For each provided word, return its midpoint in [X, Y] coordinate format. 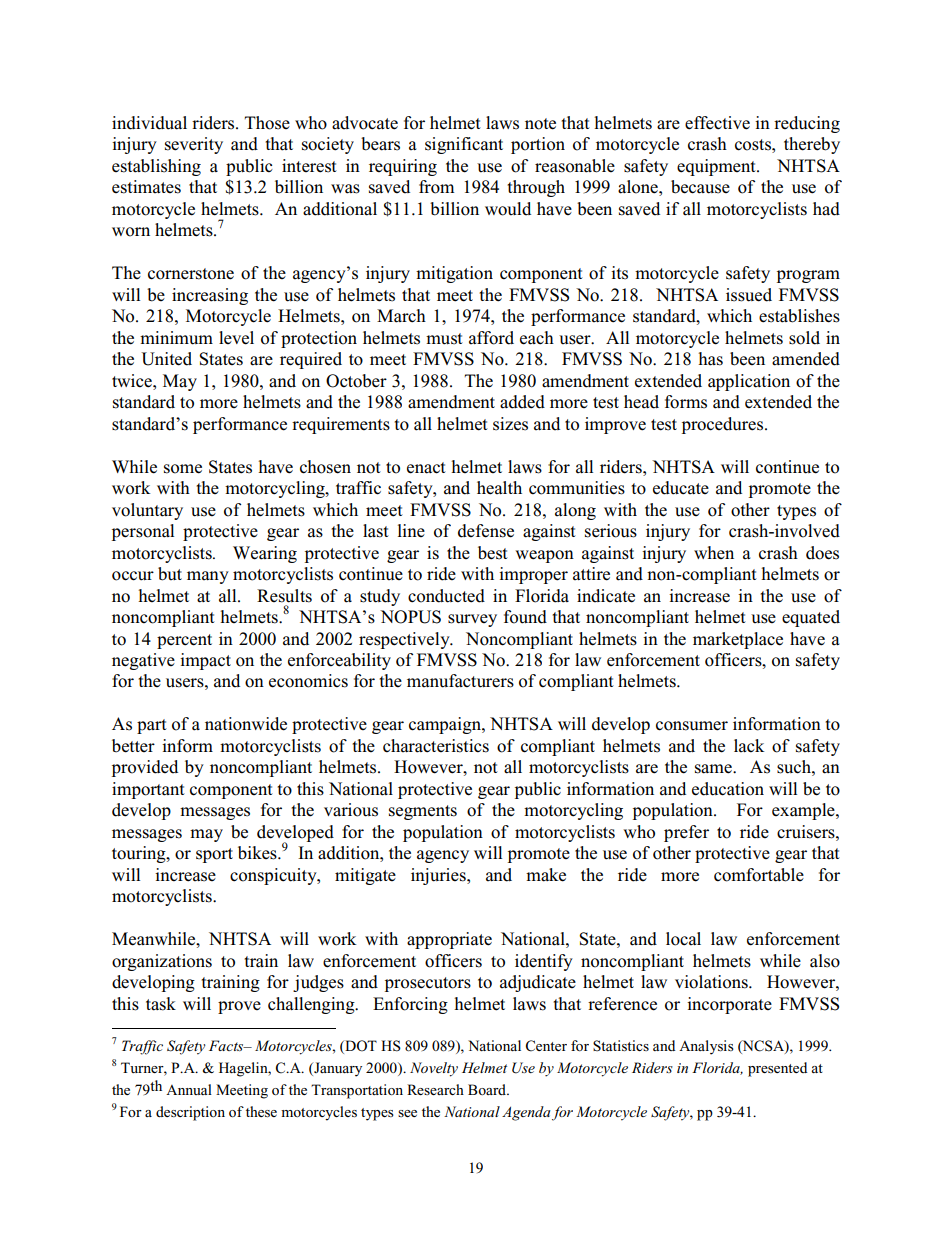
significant [464, 145]
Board [488, 1089]
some [183, 469]
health [499, 488]
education [728, 789]
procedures [724, 425]
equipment [717, 167]
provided [145, 768]
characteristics [436, 746]
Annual [189, 1089]
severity [194, 145]
